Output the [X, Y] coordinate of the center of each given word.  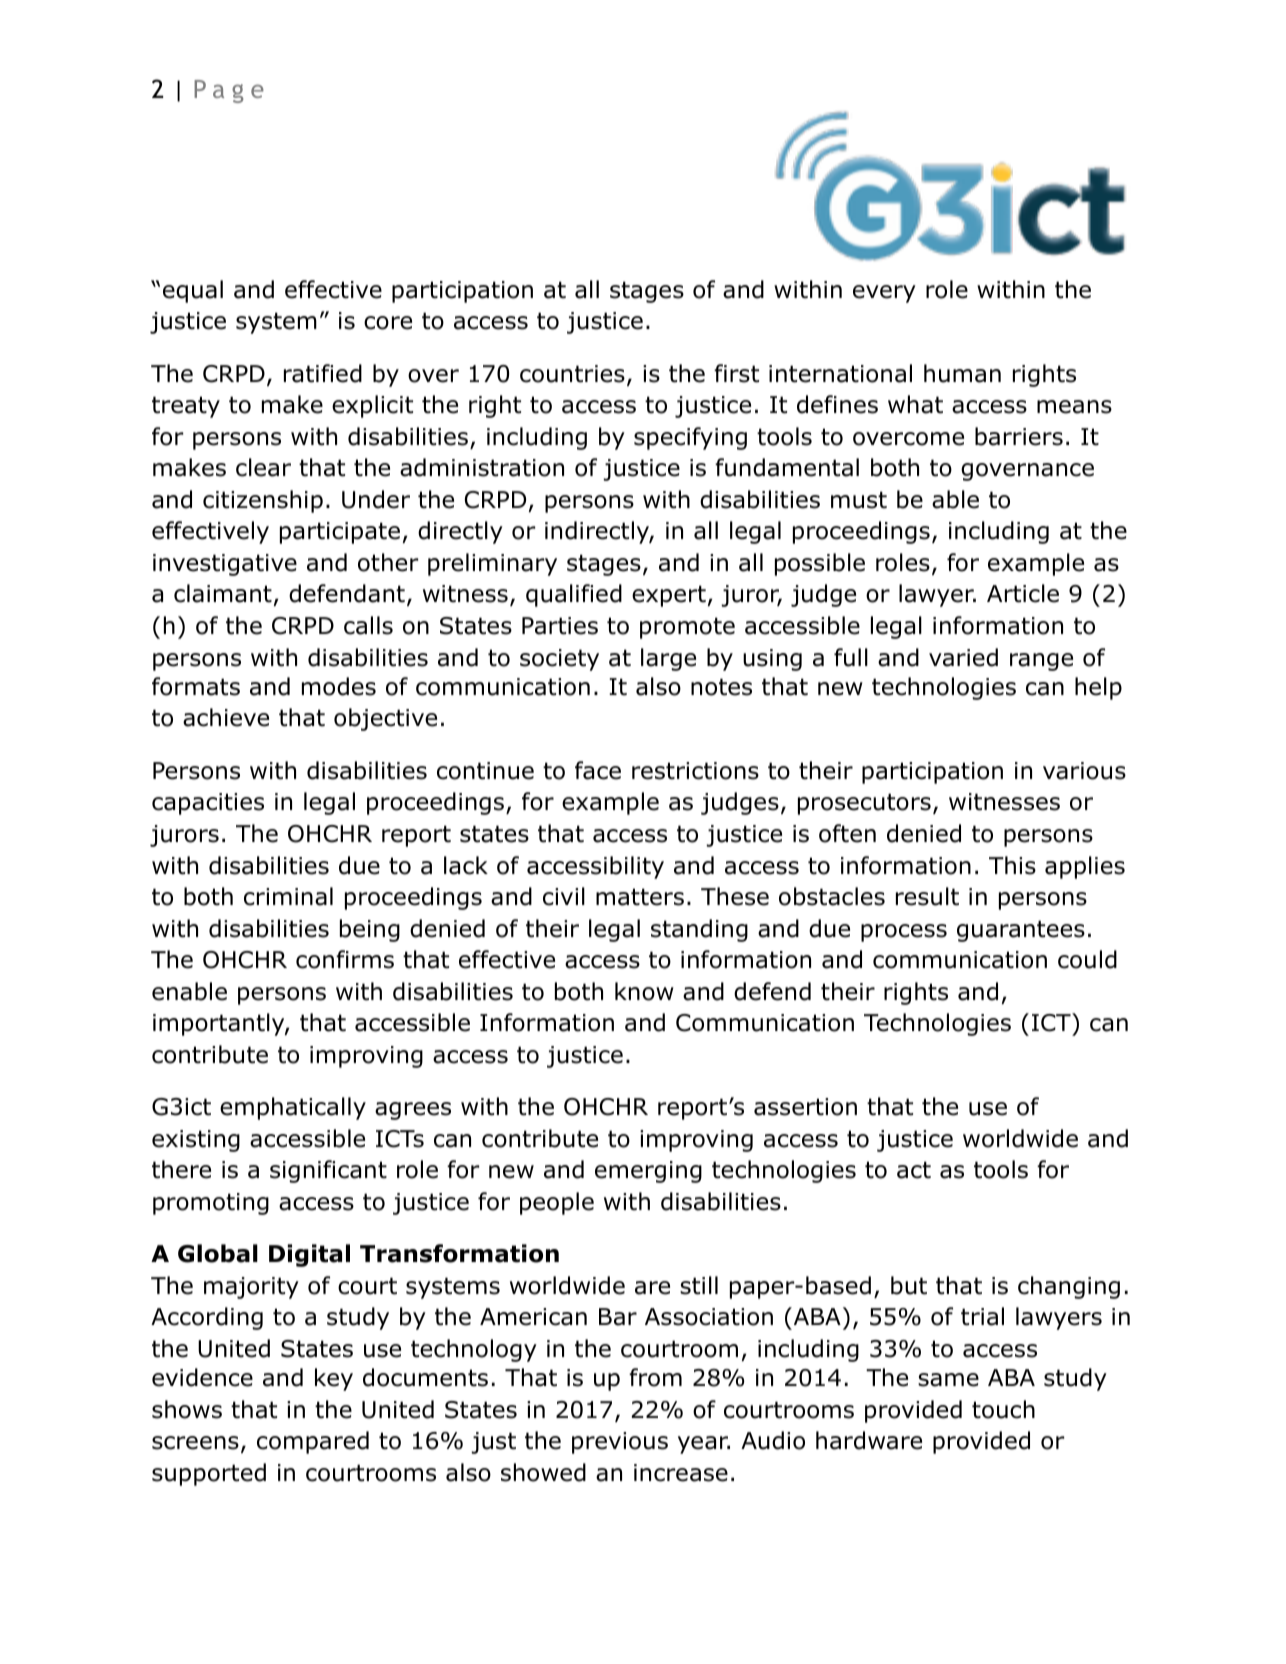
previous [620, 1443]
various [1084, 771]
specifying [690, 438]
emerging [648, 1172]
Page [229, 91]
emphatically [293, 1108]
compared [313, 1442]
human [962, 373]
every [884, 294]
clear [263, 467]
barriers [1019, 436]
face [598, 770]
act [914, 1170]
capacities [208, 804]
